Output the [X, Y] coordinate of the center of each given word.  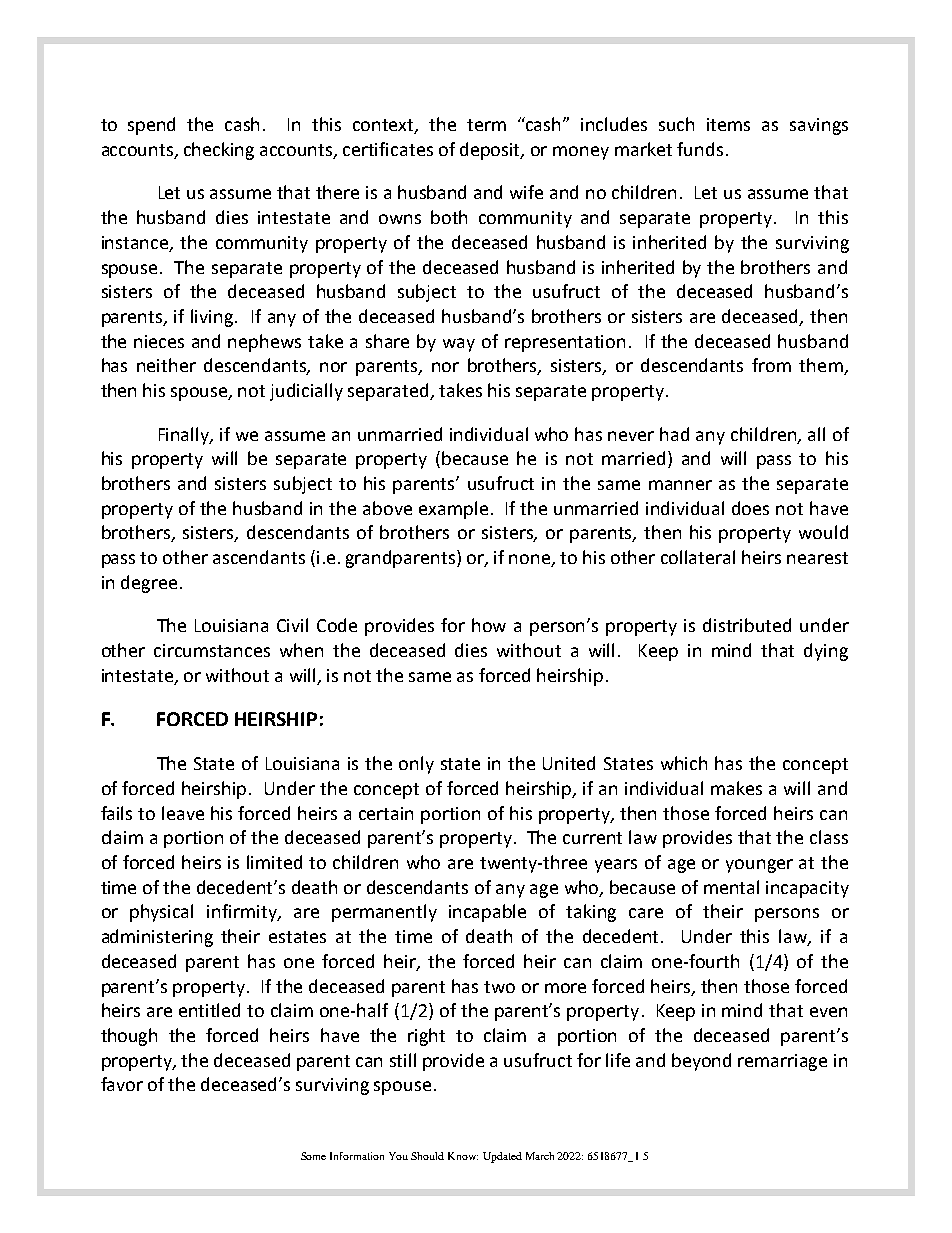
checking [219, 151]
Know [463, 1156]
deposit [491, 151]
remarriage [782, 1062]
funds [700, 149]
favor [122, 1084]
